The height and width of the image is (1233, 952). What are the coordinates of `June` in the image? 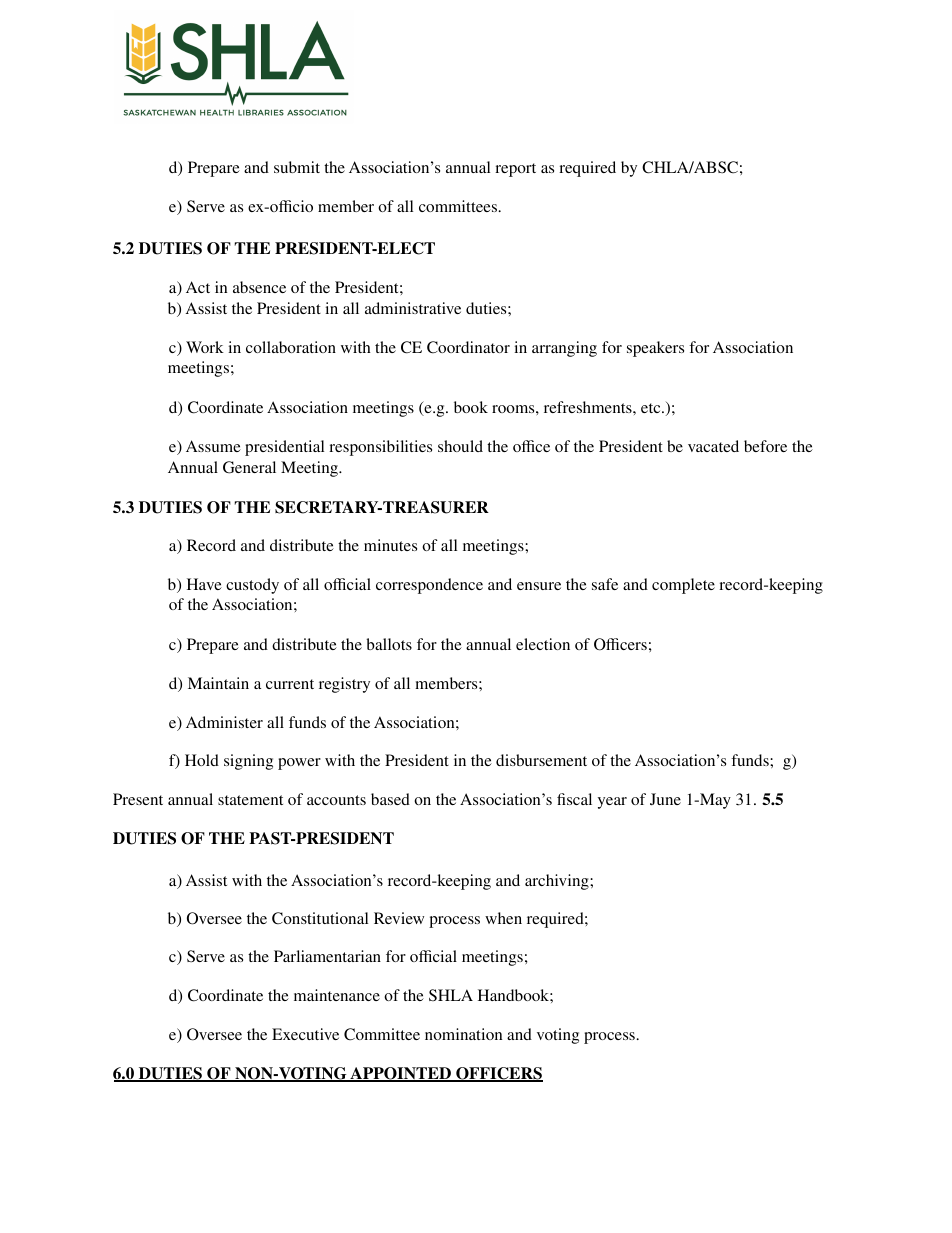 It's located at (665, 799).
